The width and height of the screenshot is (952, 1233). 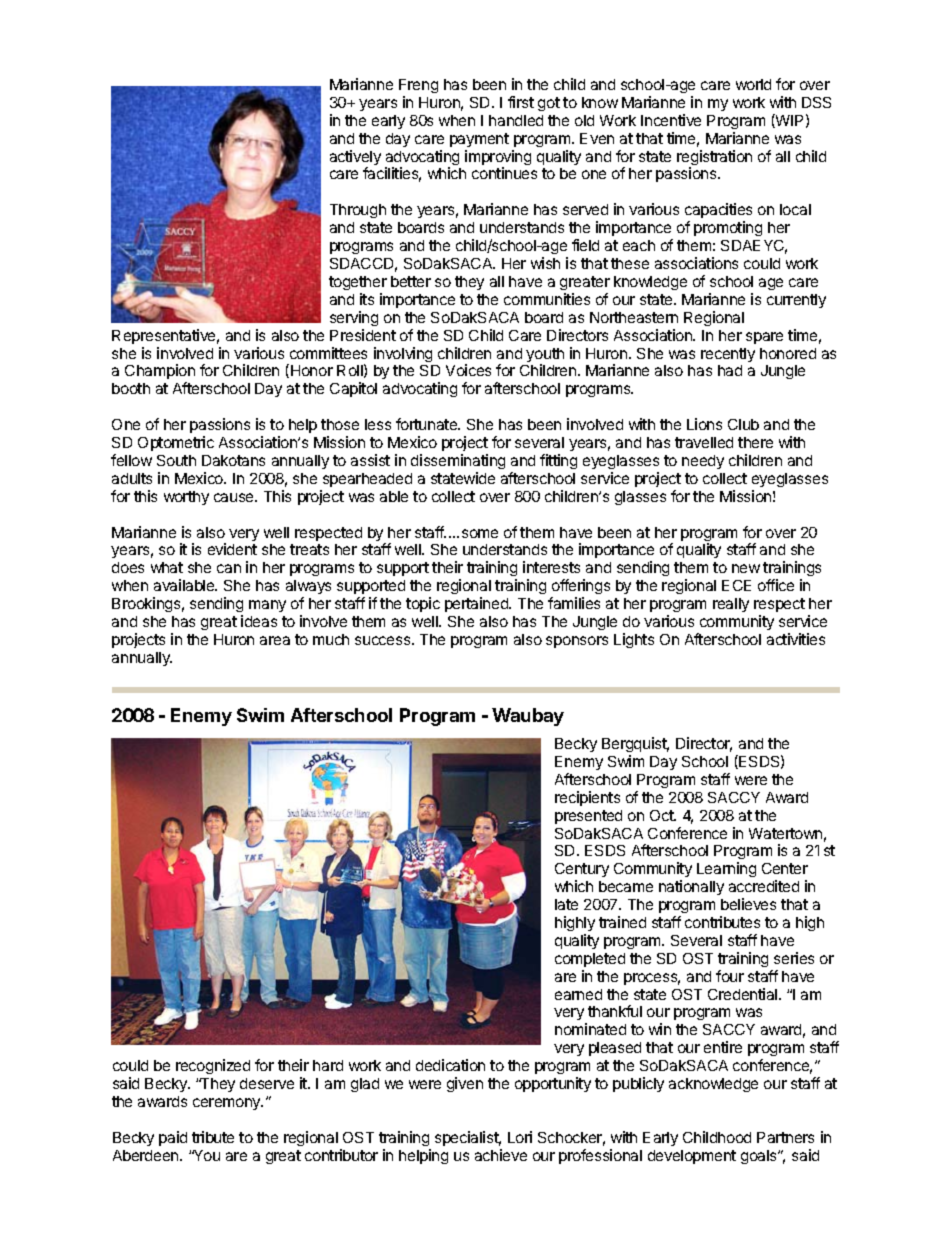 I want to click on pertained, so click(x=478, y=604).
